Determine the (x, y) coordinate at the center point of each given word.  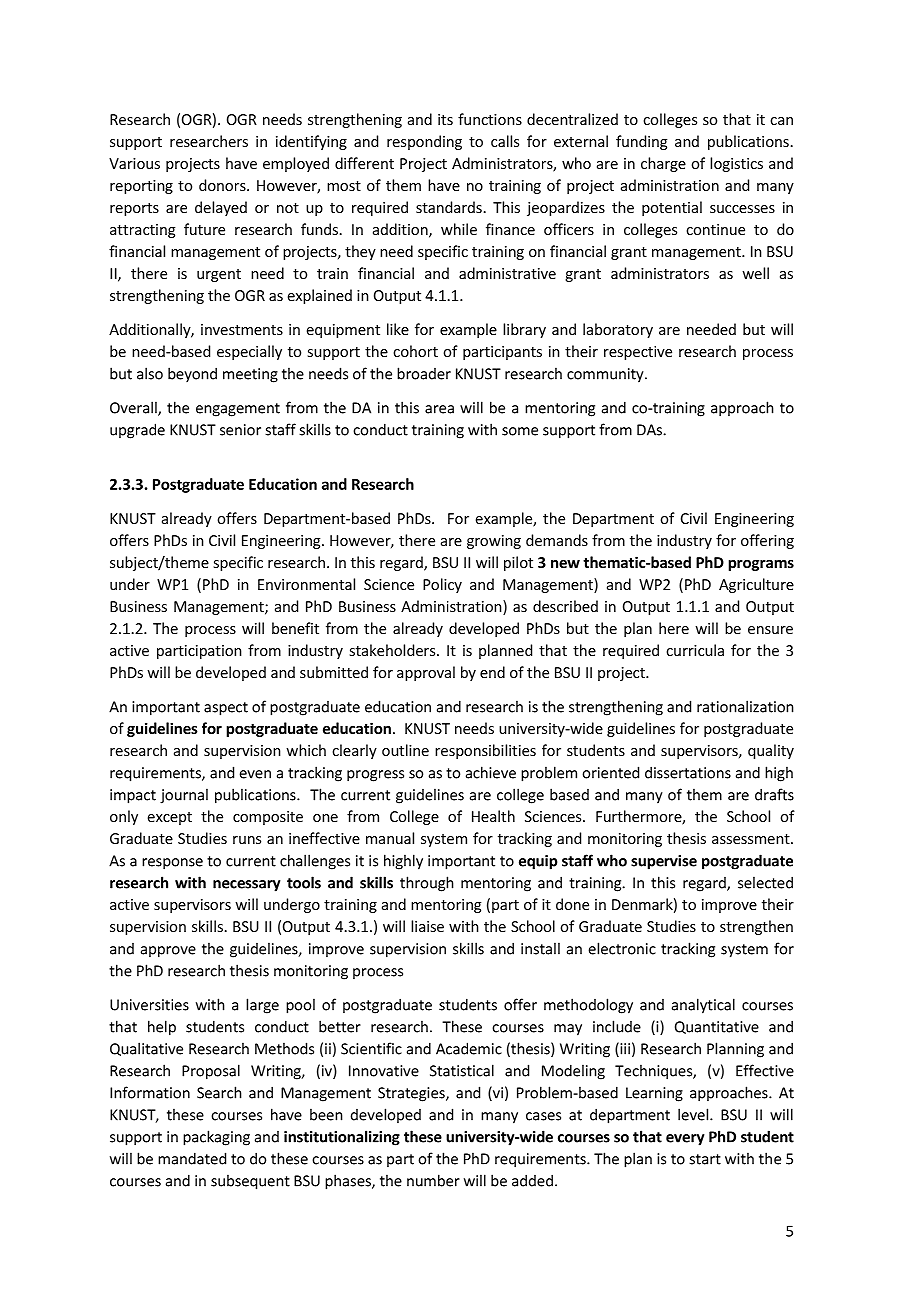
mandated (192, 1158)
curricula (695, 650)
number (433, 1180)
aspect (226, 709)
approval (426, 673)
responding (424, 142)
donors (223, 185)
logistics (736, 164)
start (705, 1159)
